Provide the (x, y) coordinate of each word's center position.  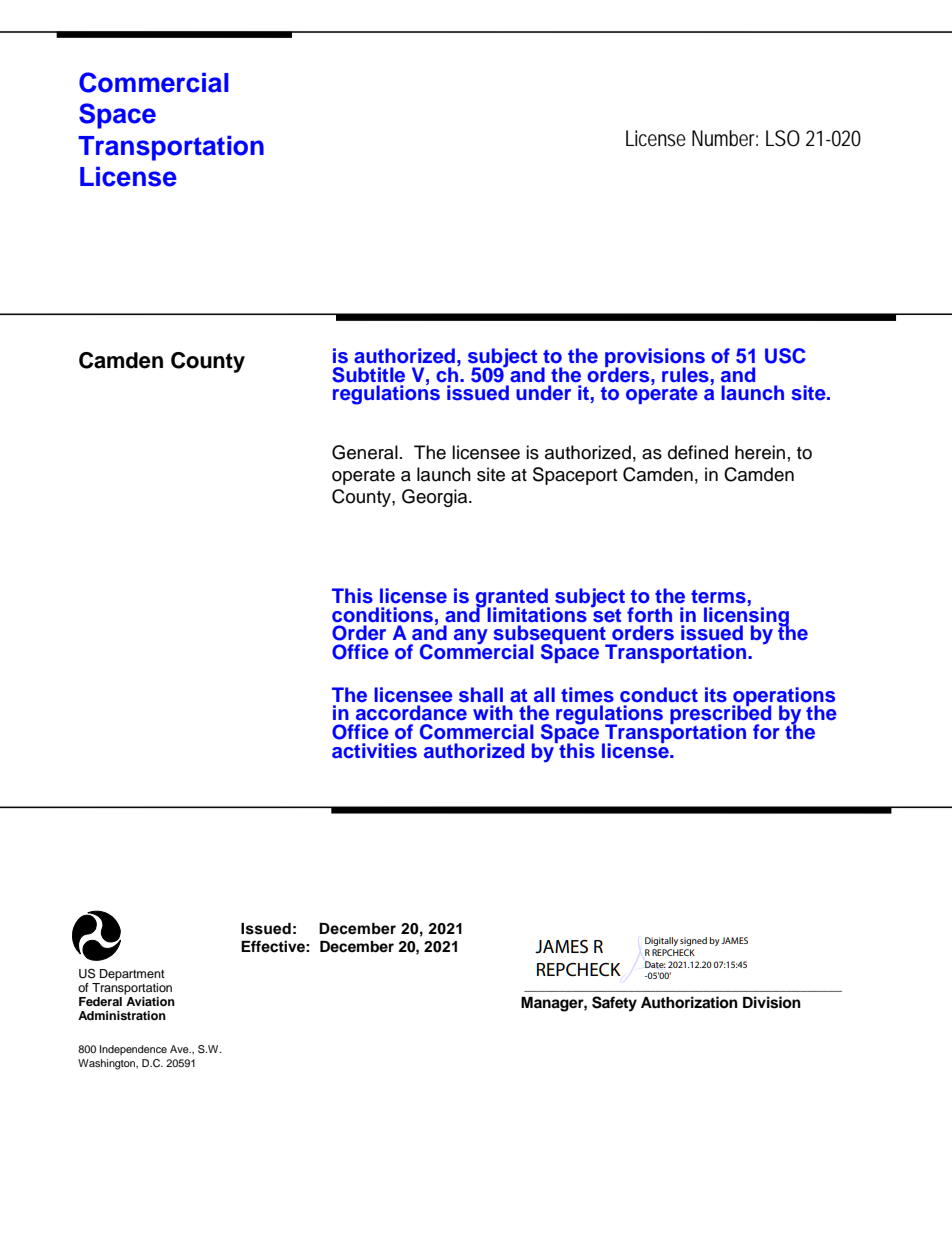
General (365, 452)
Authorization (689, 1002)
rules (685, 375)
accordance (411, 712)
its (716, 695)
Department (132, 975)
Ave (180, 1049)
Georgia (436, 498)
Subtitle (368, 375)
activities (374, 751)
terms (718, 597)
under (543, 392)
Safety (614, 1004)
